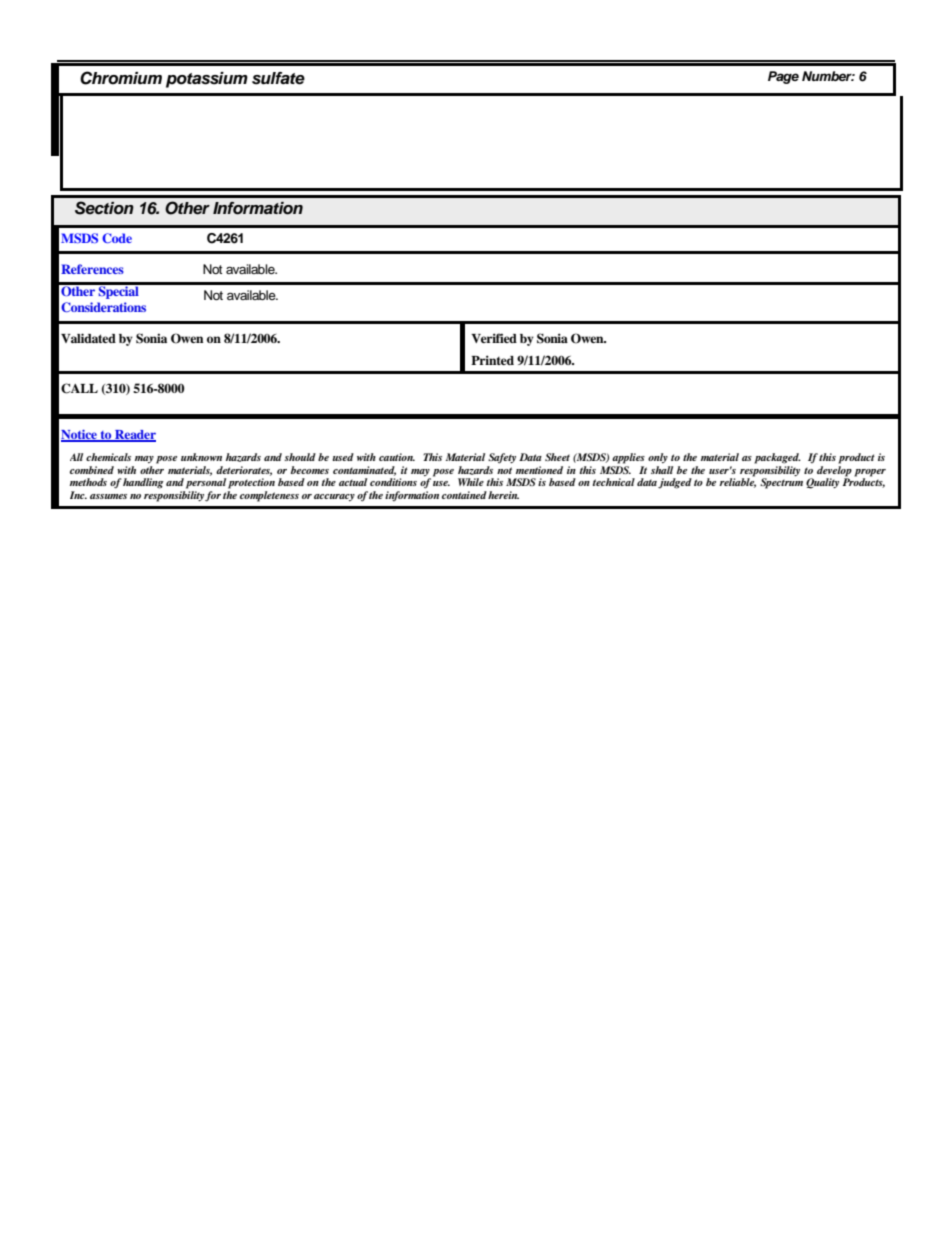 This screenshot has height=1233, width=952. I want to click on Printed, so click(492, 360).
